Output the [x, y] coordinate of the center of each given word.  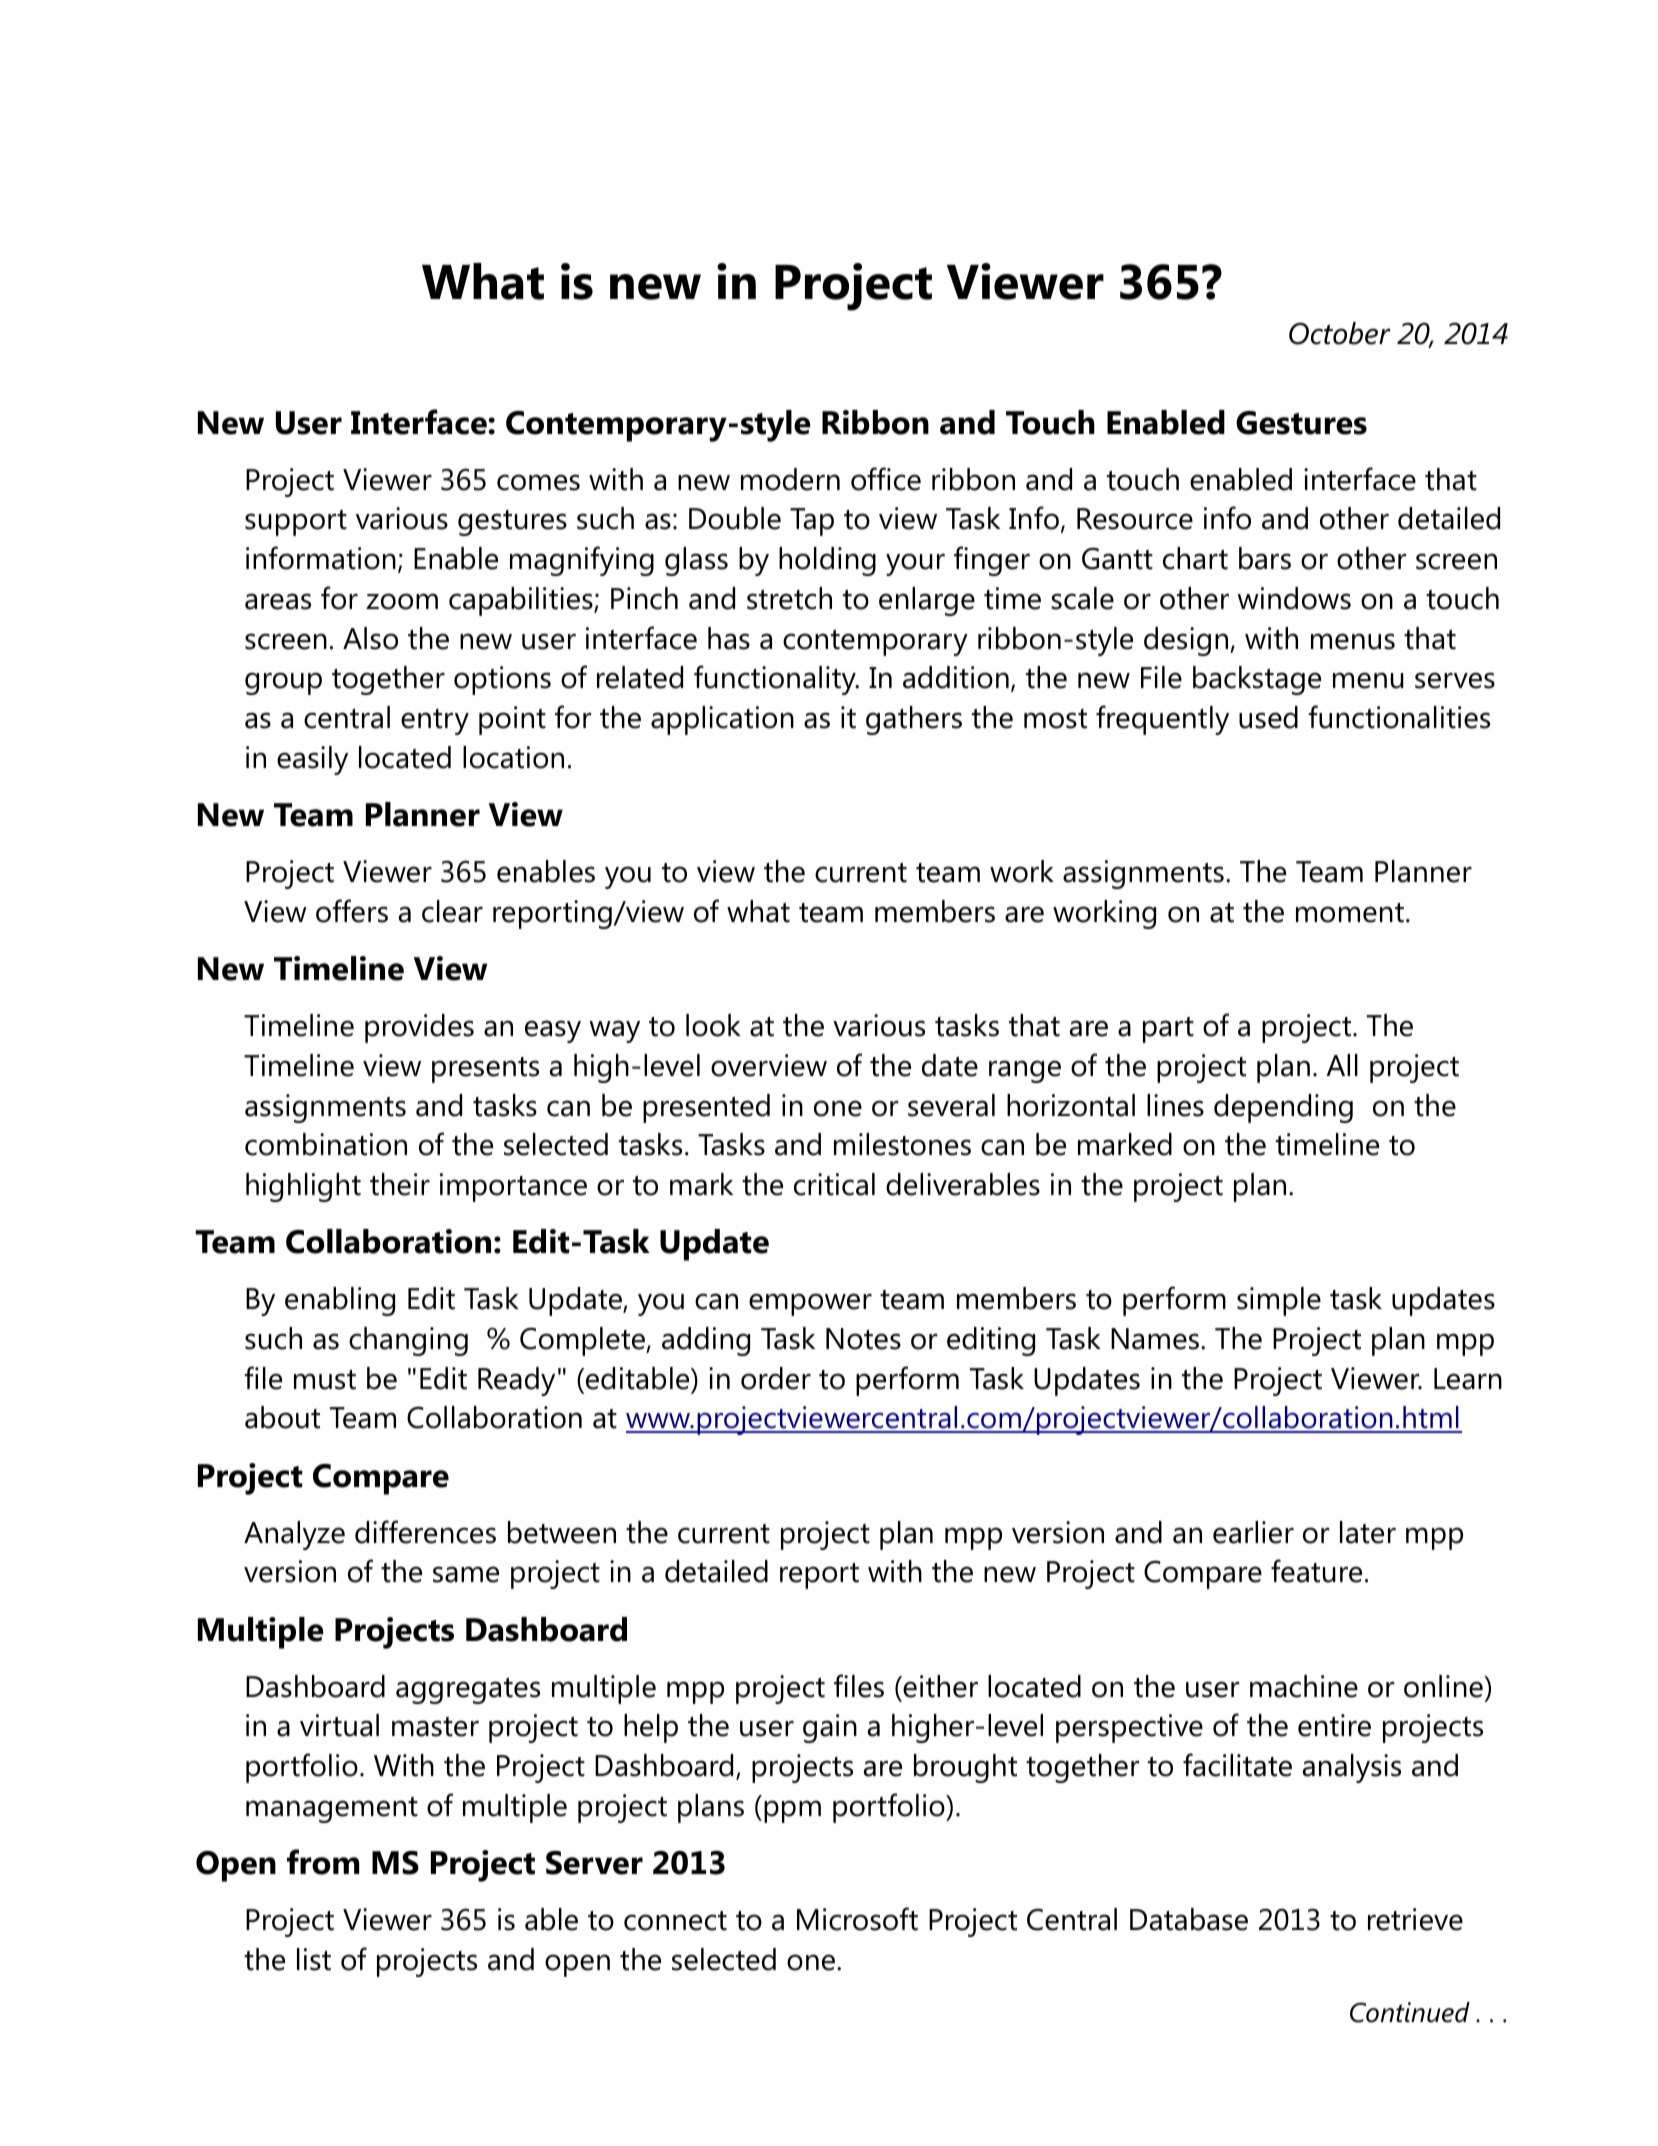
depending [1283, 1108]
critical [834, 1184]
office [886, 479]
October [1340, 333]
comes [538, 482]
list [314, 1959]
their [400, 1184]
